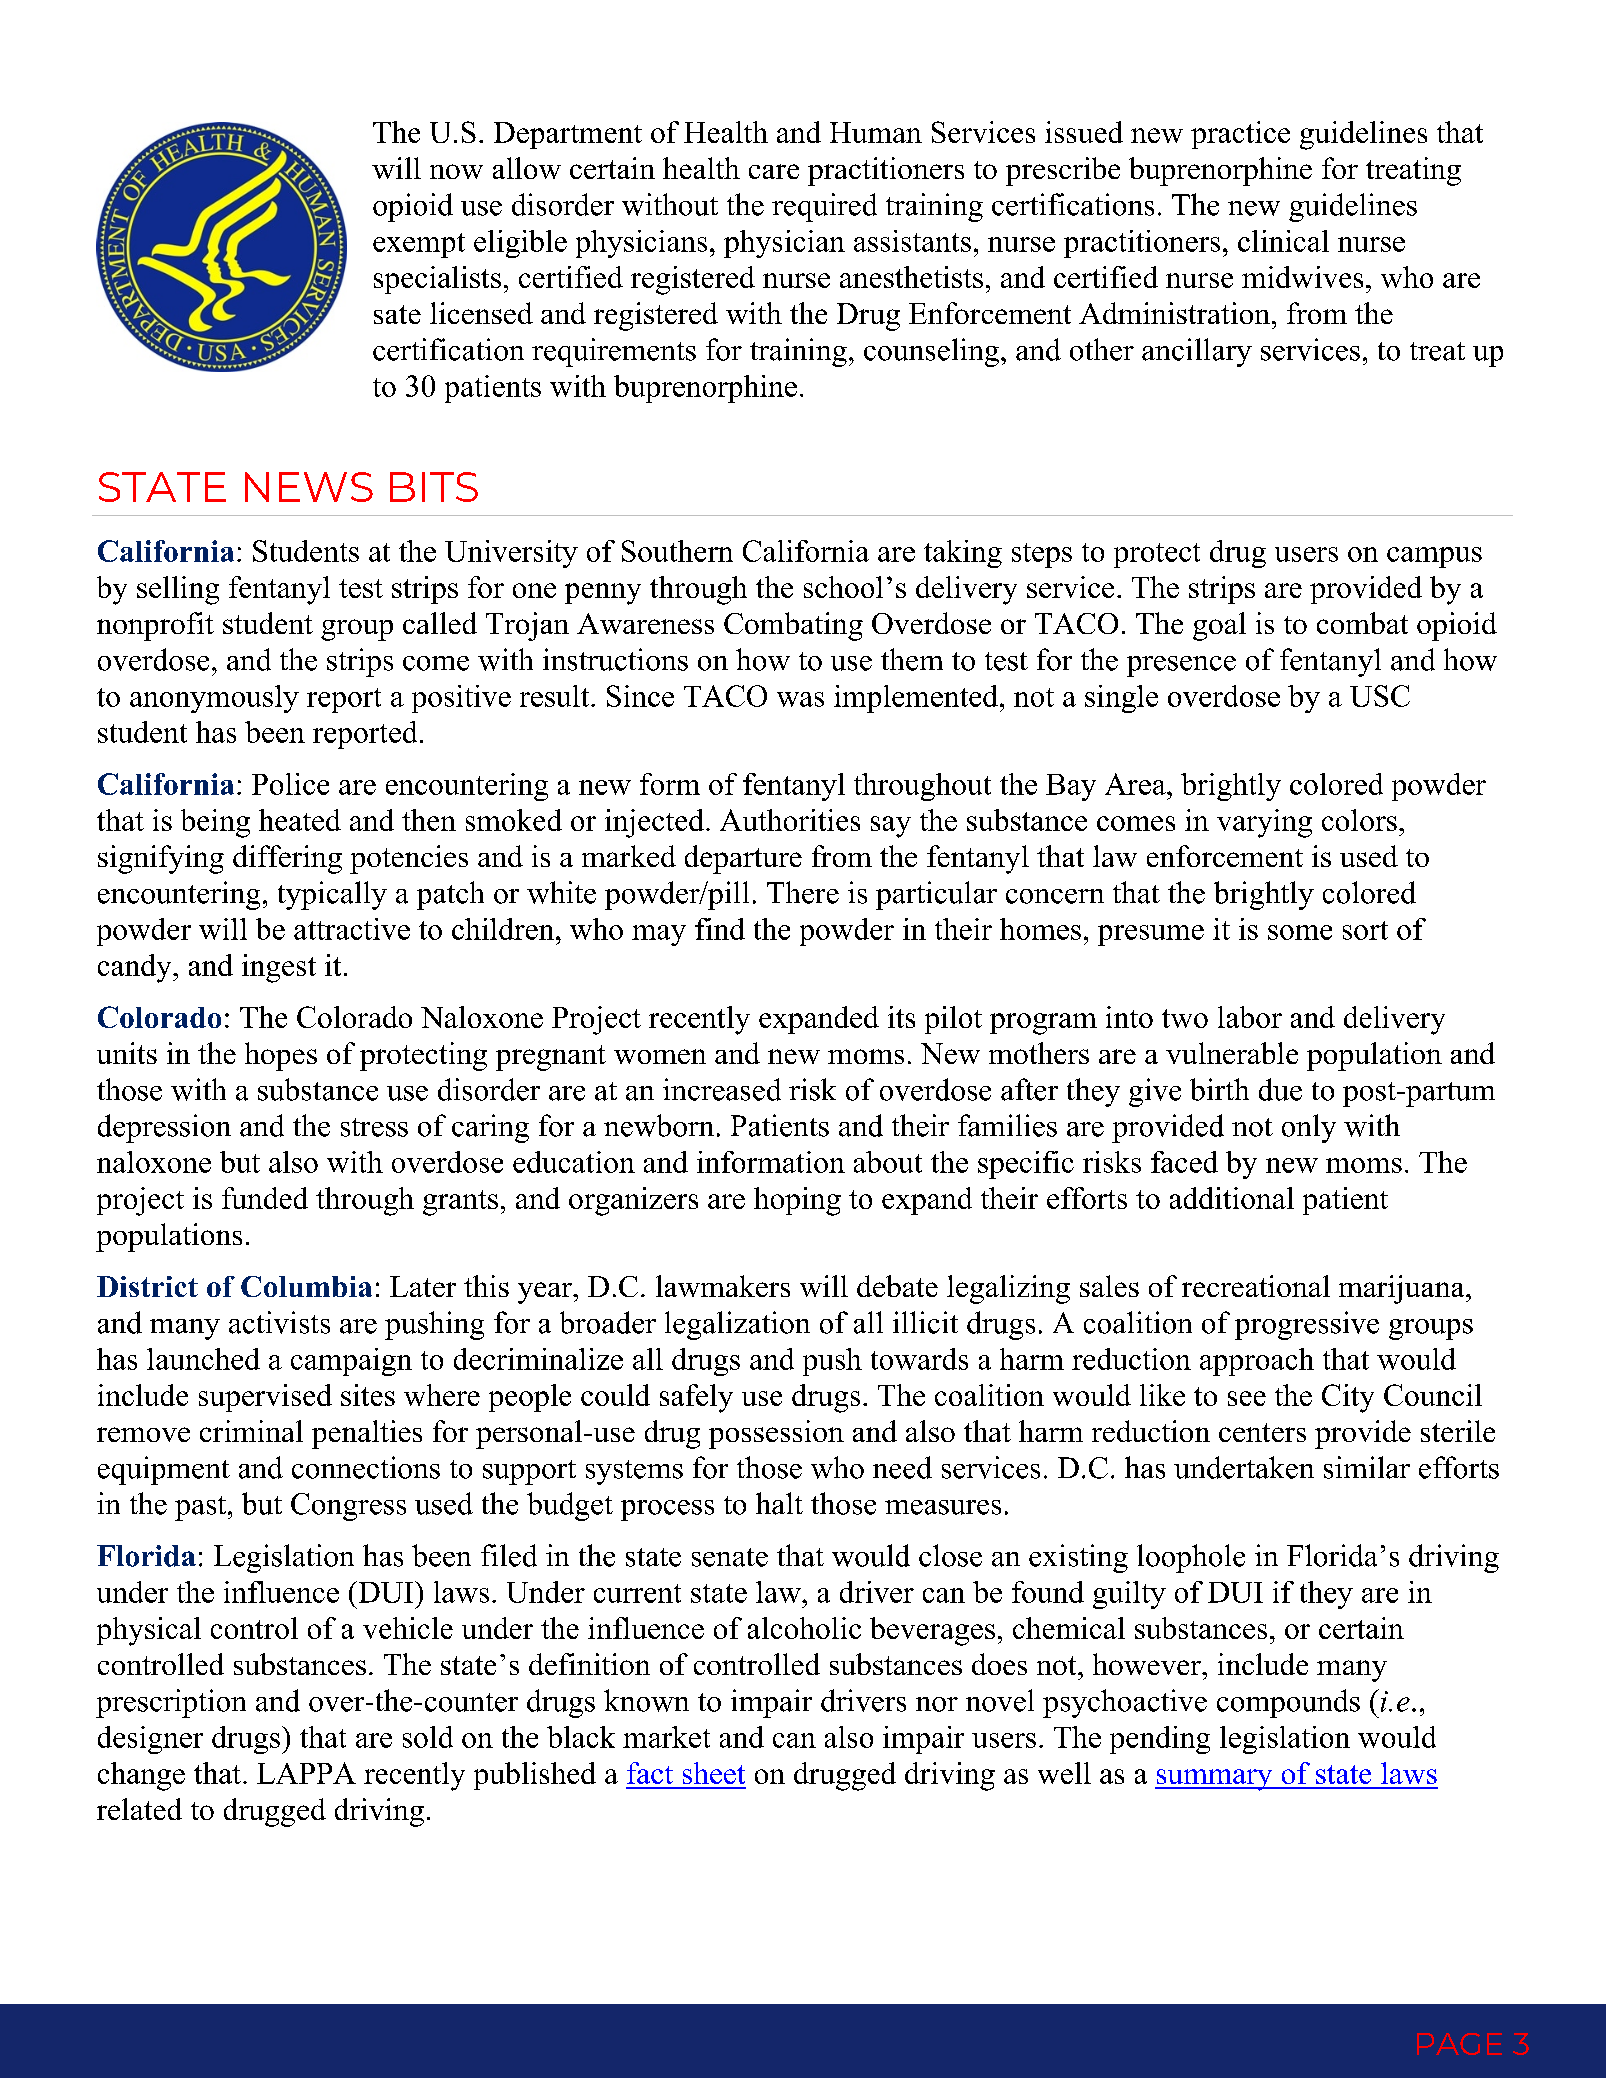 This screenshot has width=1607, height=2079. What do you see at coordinates (1300, 932) in the screenshot?
I see `some` at bounding box center [1300, 932].
